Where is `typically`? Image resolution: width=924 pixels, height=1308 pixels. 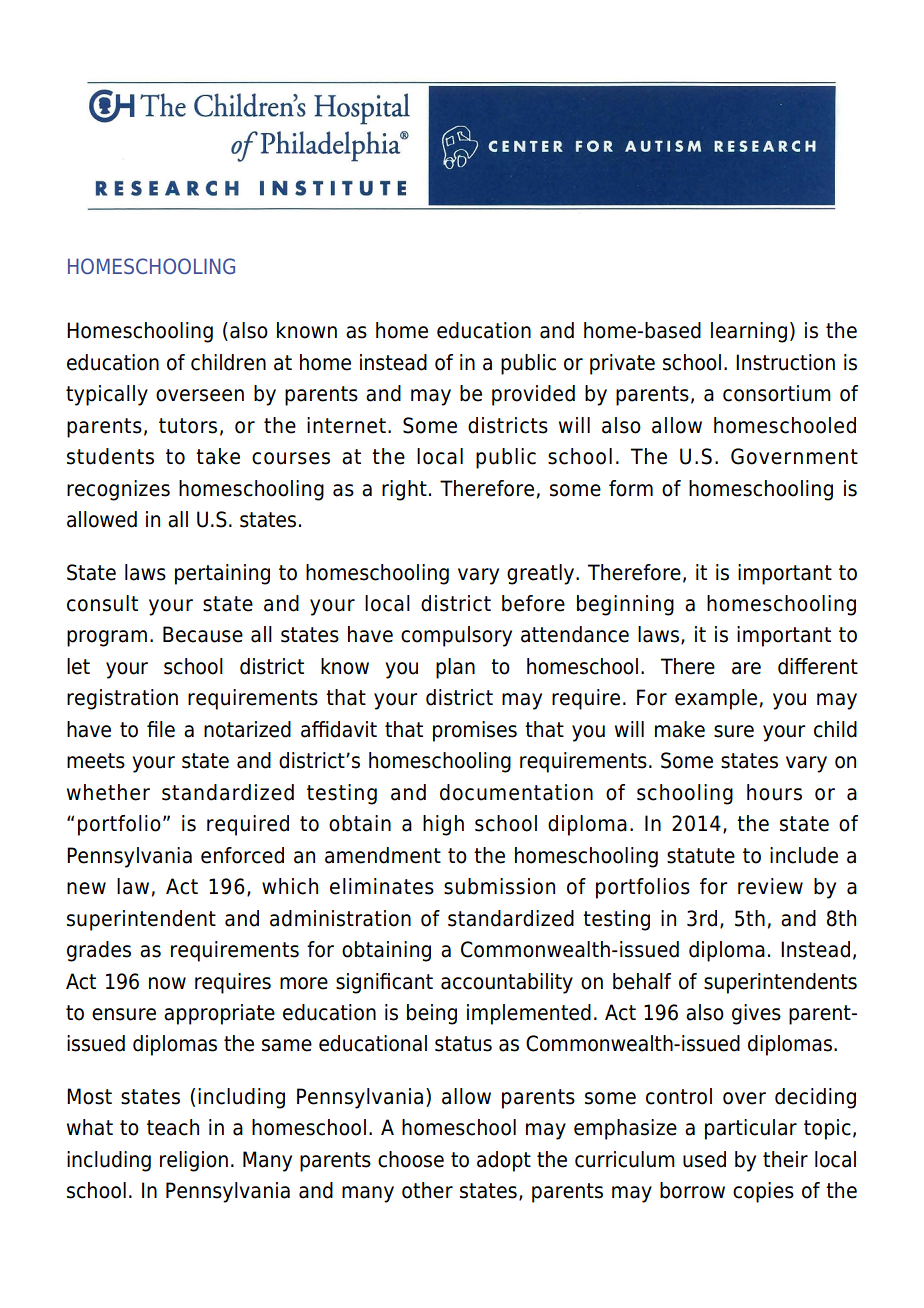 typically is located at coordinates (107, 395).
